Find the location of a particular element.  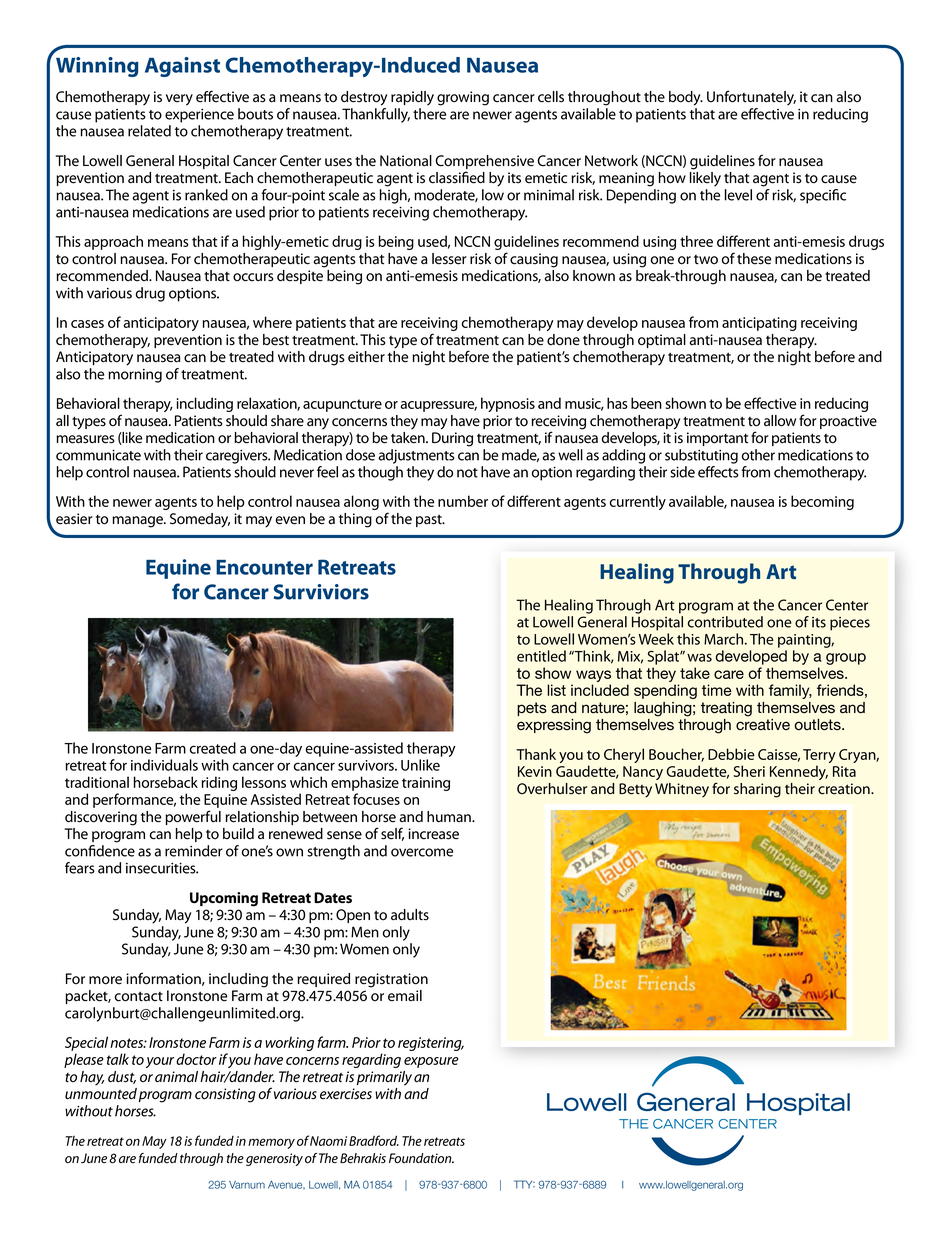

growing is located at coordinates (463, 98).
